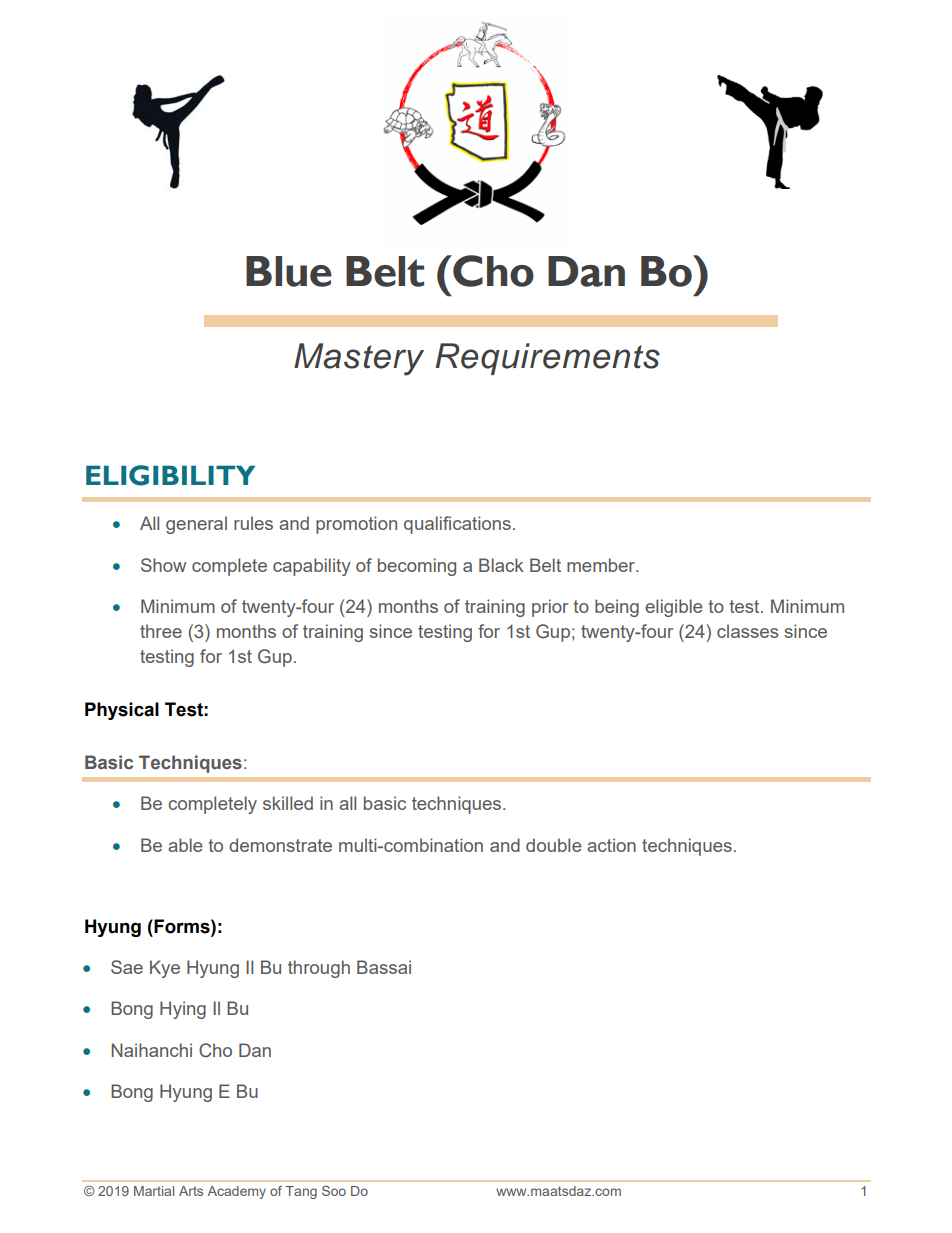 The height and width of the screenshot is (1233, 952). I want to click on Tang, so click(301, 1192).
